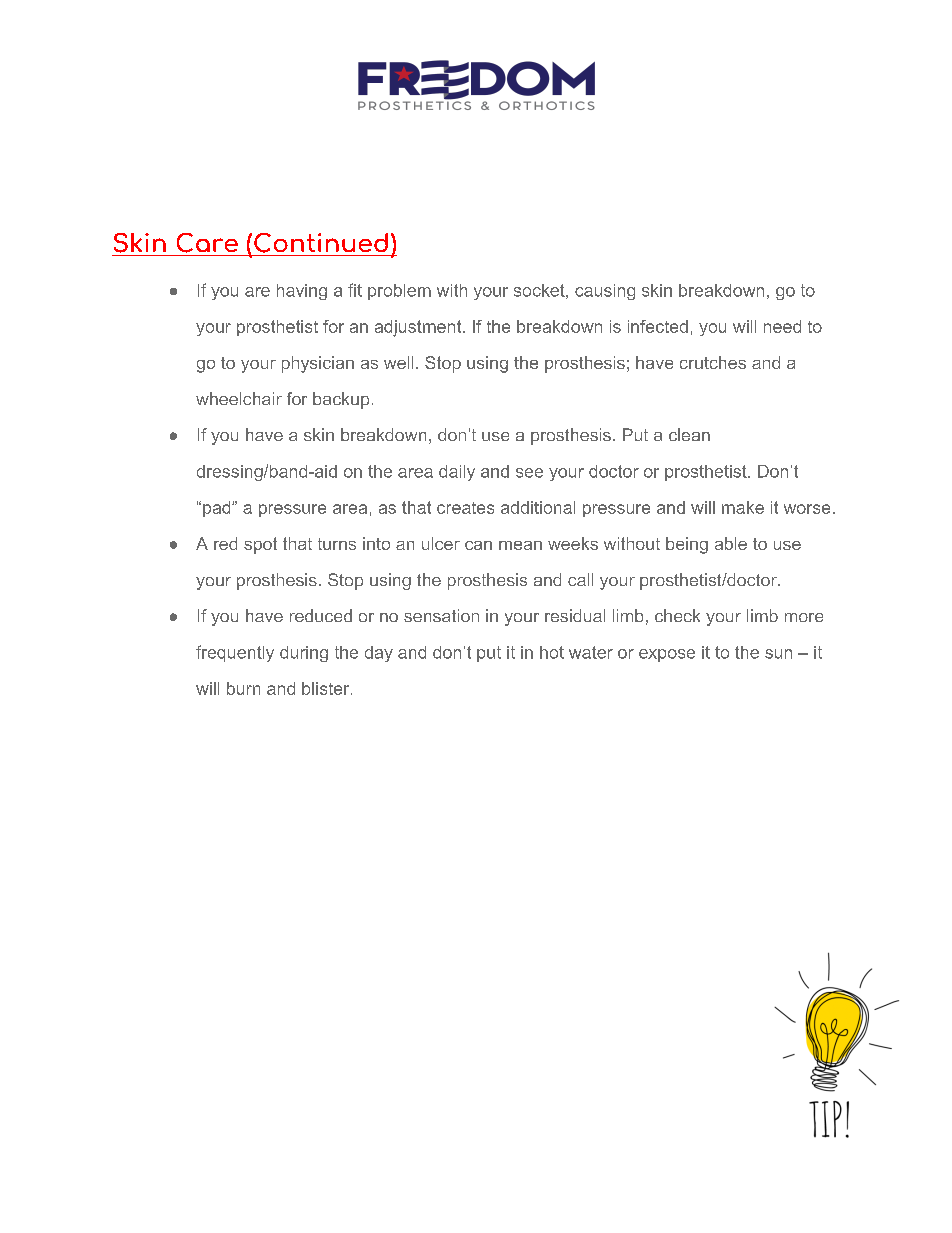  What do you see at coordinates (321, 243) in the image?
I see `Continued` at bounding box center [321, 243].
